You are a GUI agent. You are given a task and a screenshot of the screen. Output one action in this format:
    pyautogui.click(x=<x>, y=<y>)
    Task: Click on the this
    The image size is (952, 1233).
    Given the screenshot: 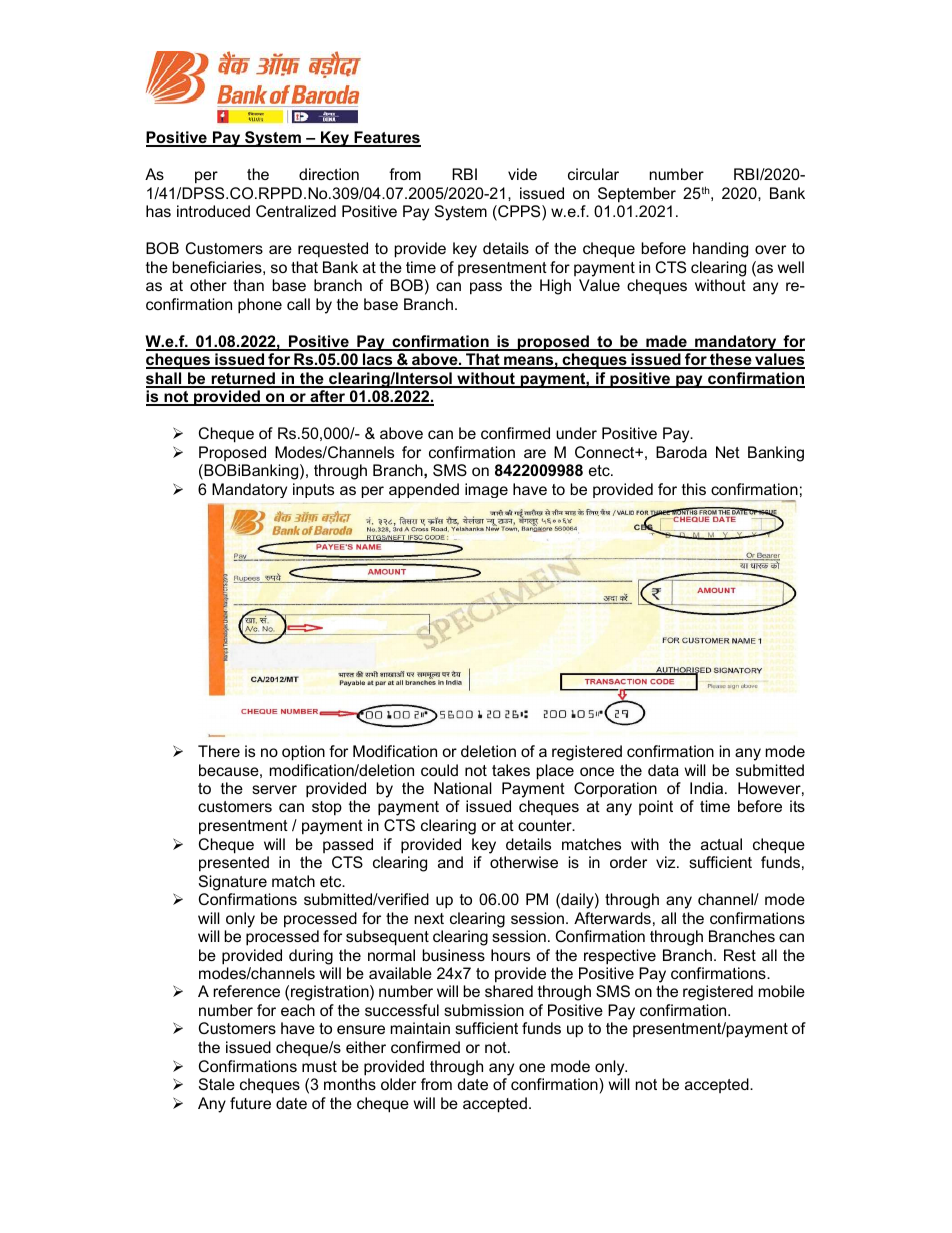 What is the action you would take?
    pyautogui.click(x=694, y=489)
